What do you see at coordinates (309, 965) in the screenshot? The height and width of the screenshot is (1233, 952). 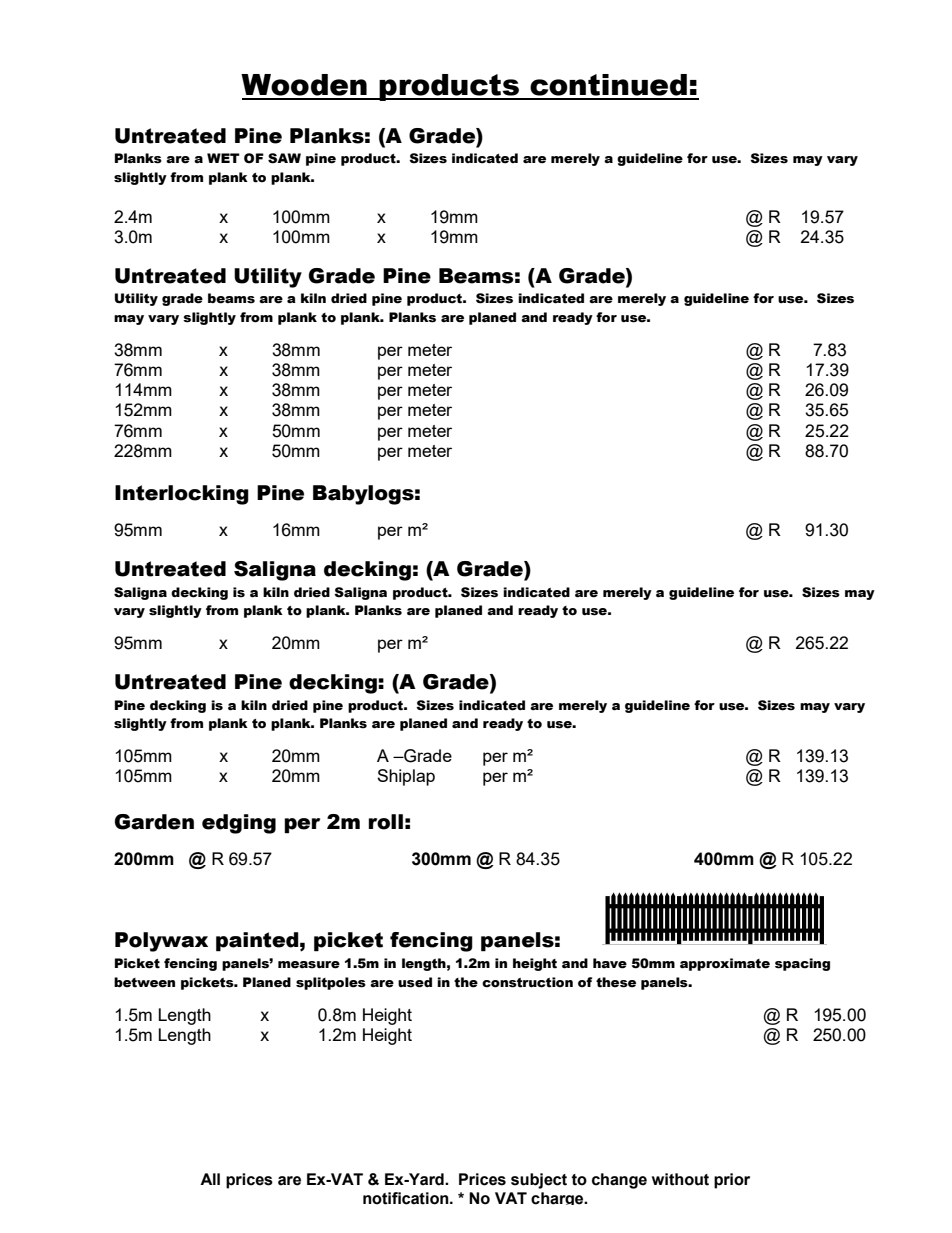 I see `measure` at bounding box center [309, 965].
